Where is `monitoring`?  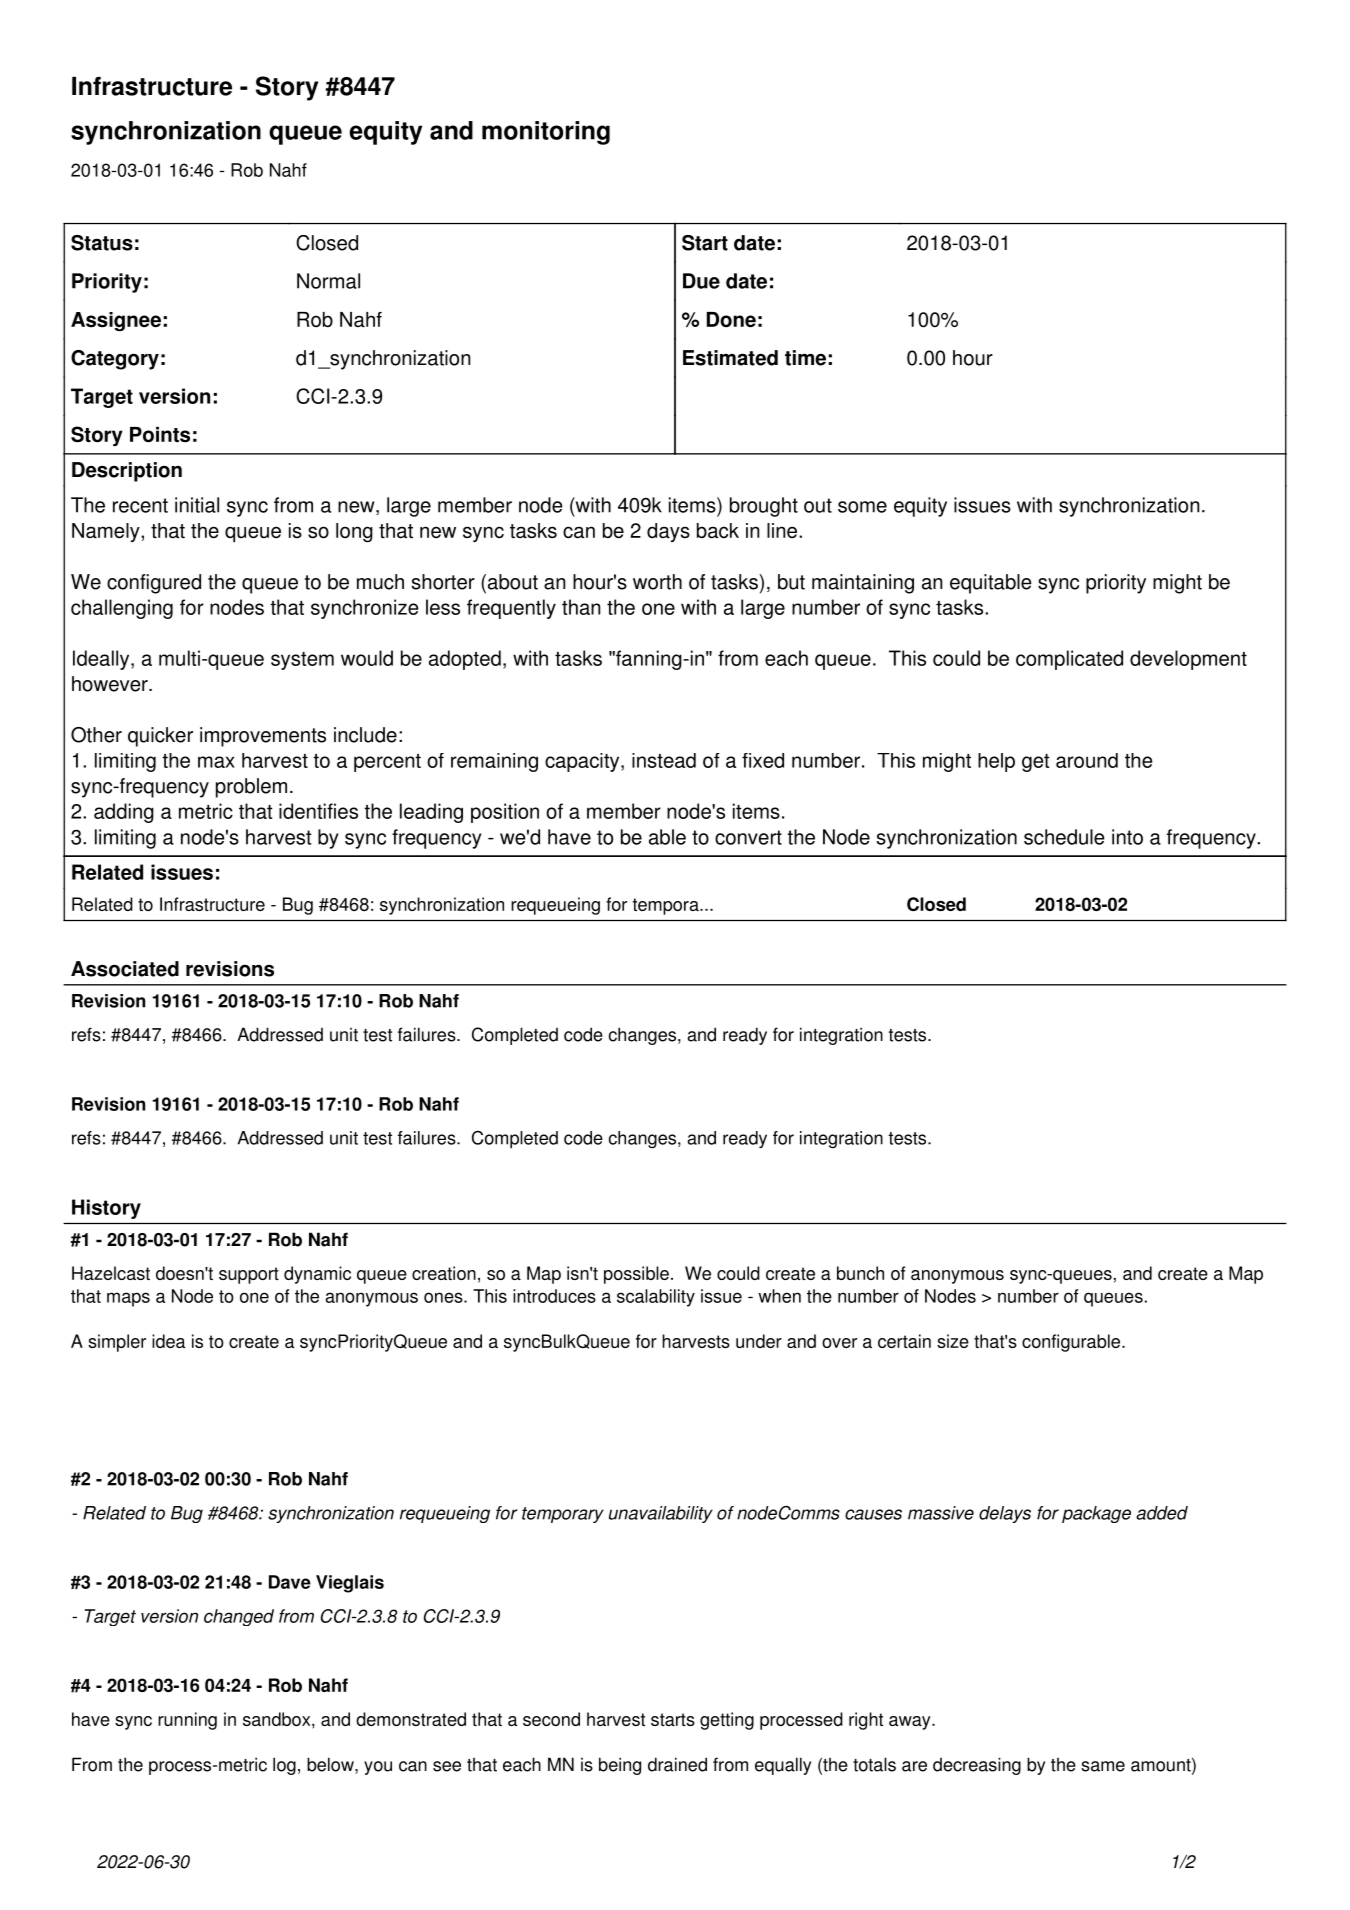
monitoring is located at coordinates (546, 133).
